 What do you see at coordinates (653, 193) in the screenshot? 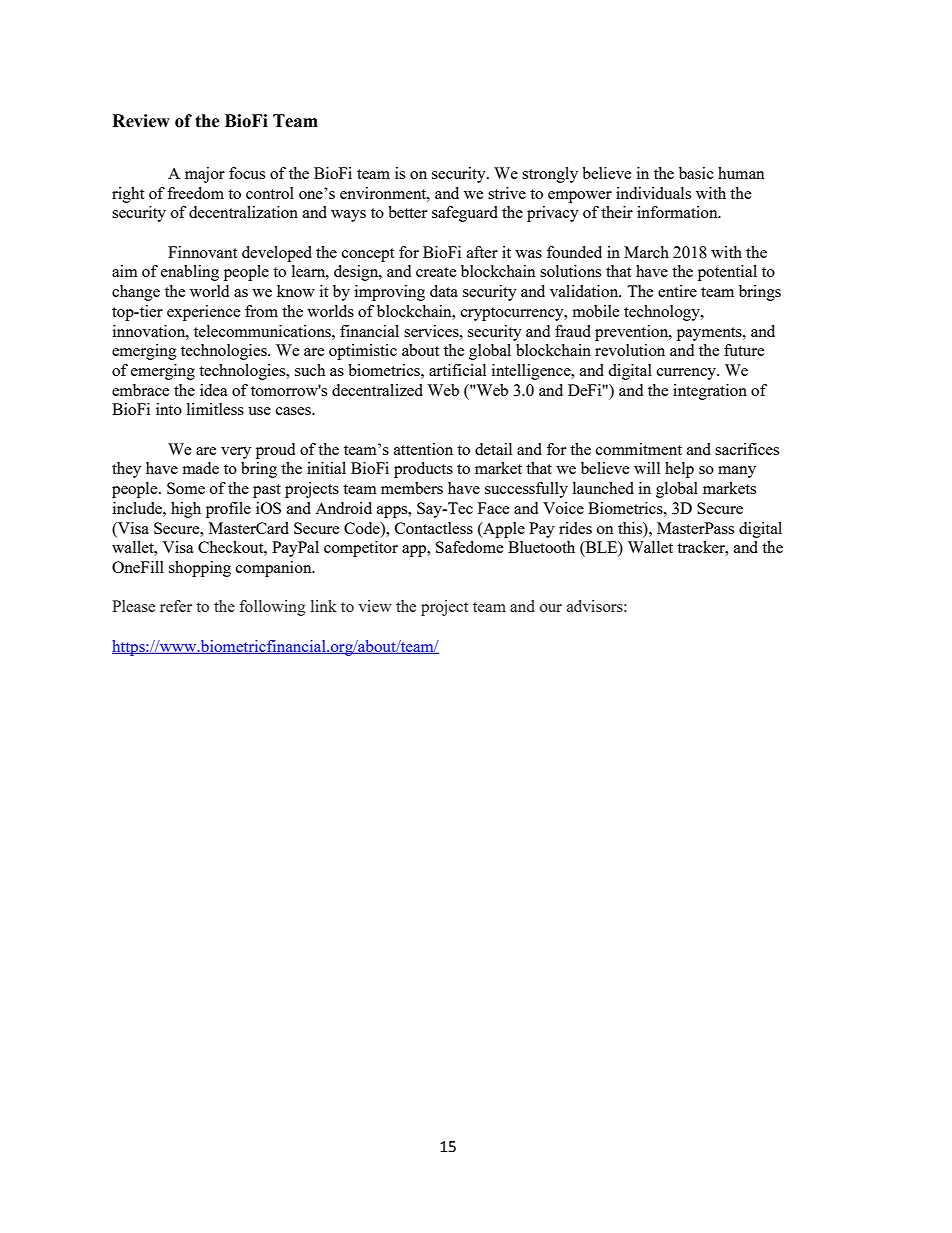
I see `individuals` at bounding box center [653, 193].
